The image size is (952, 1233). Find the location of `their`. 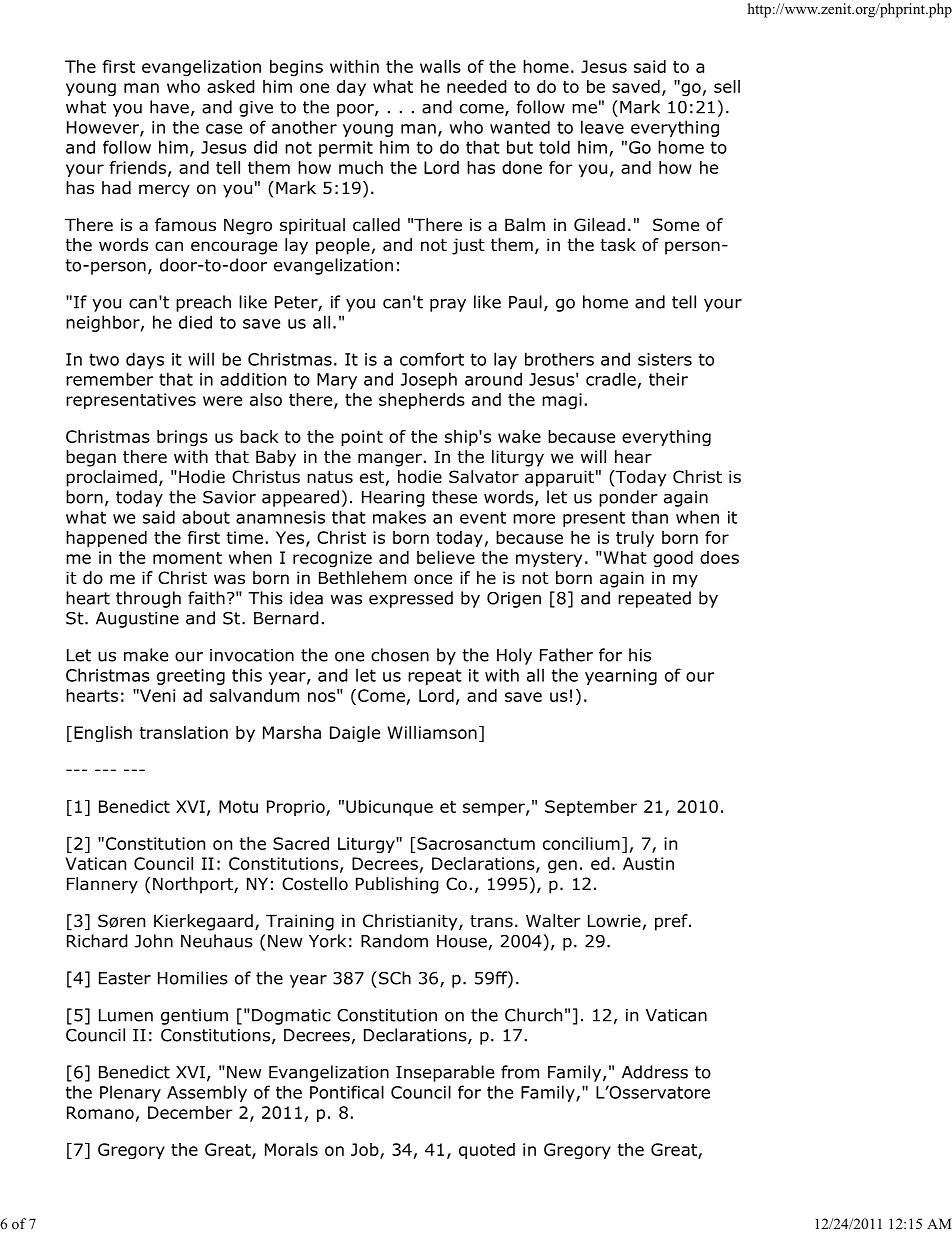

their is located at coordinates (668, 379).
